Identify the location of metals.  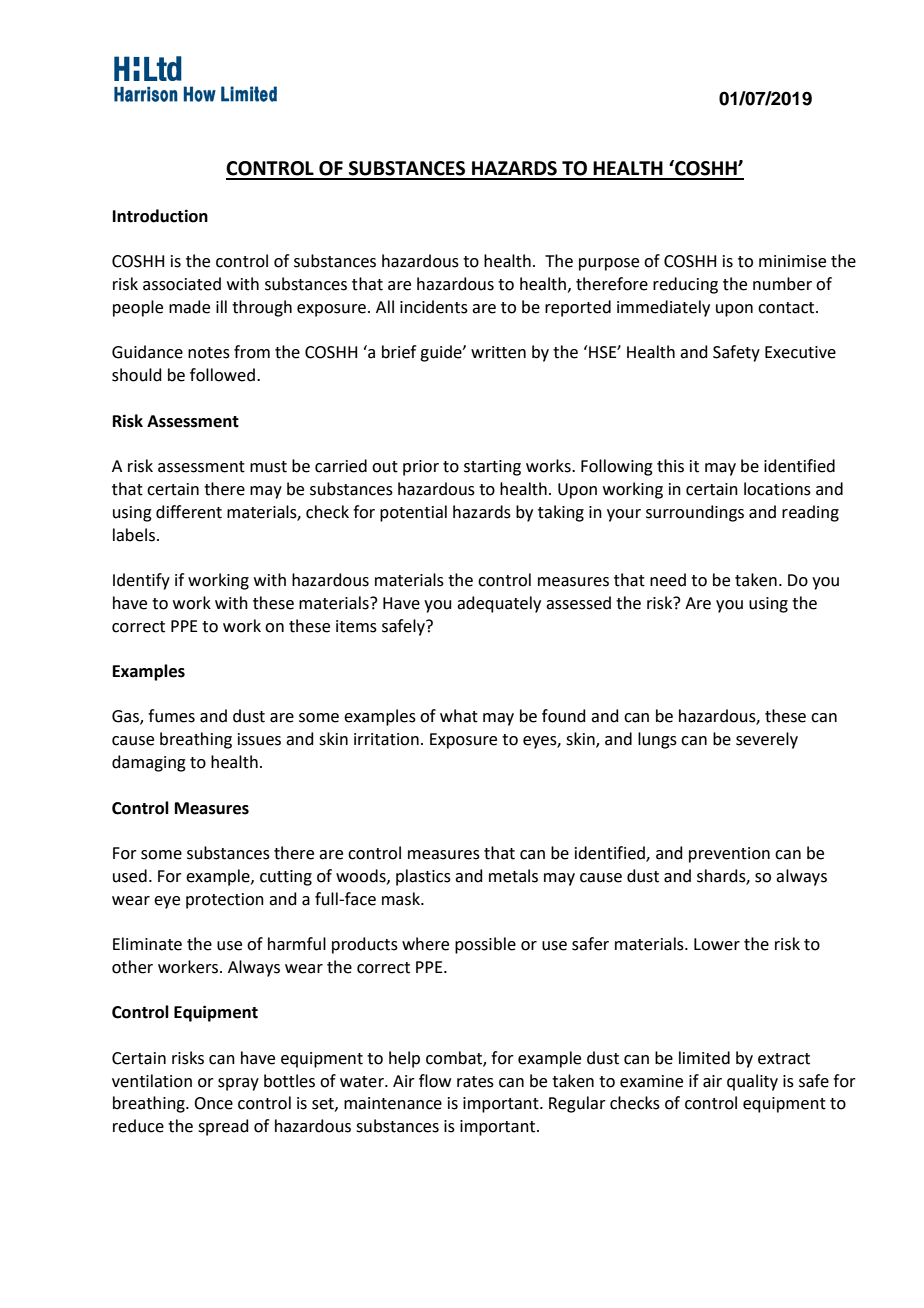
(513, 876).
